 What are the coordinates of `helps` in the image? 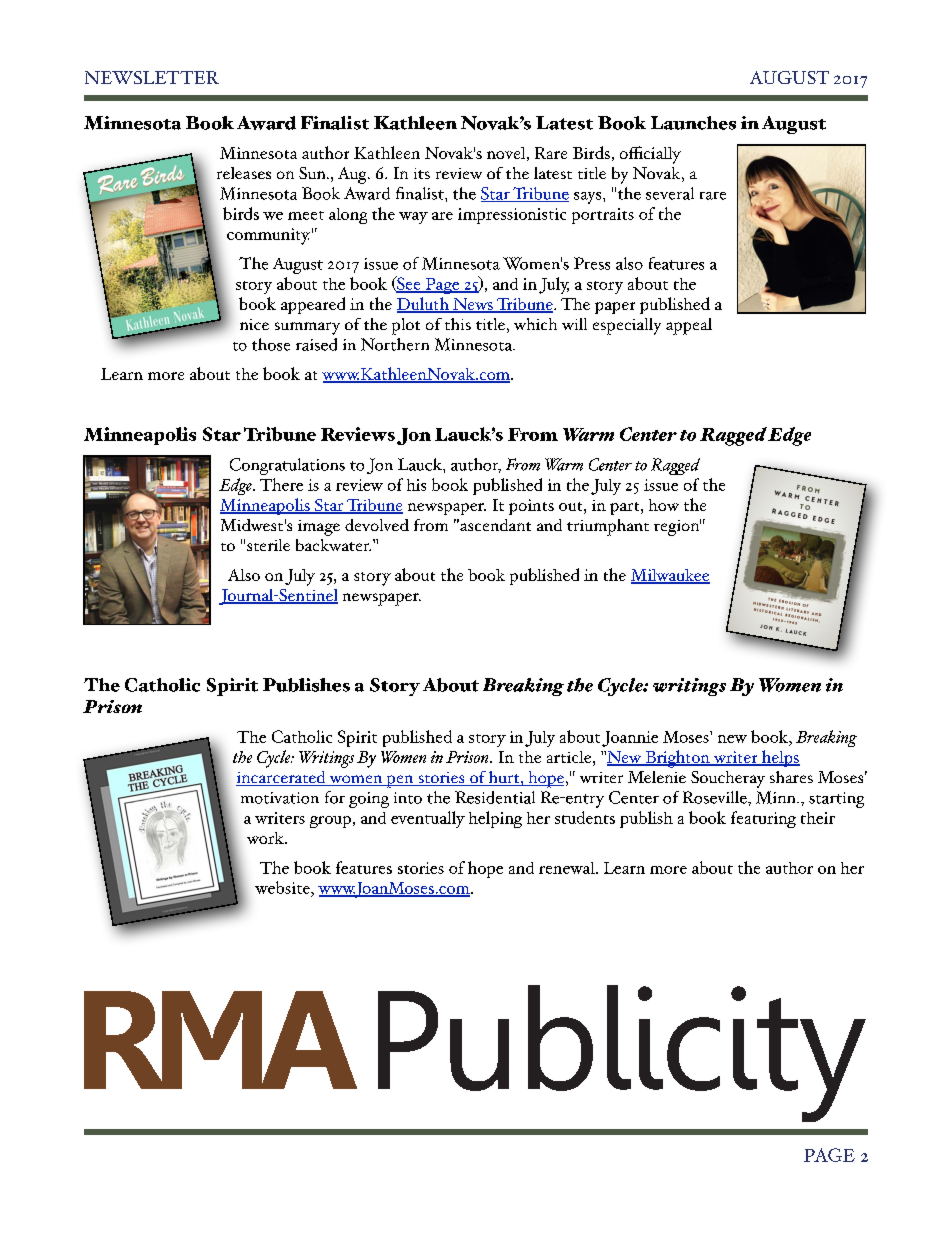 It's located at (780, 758).
